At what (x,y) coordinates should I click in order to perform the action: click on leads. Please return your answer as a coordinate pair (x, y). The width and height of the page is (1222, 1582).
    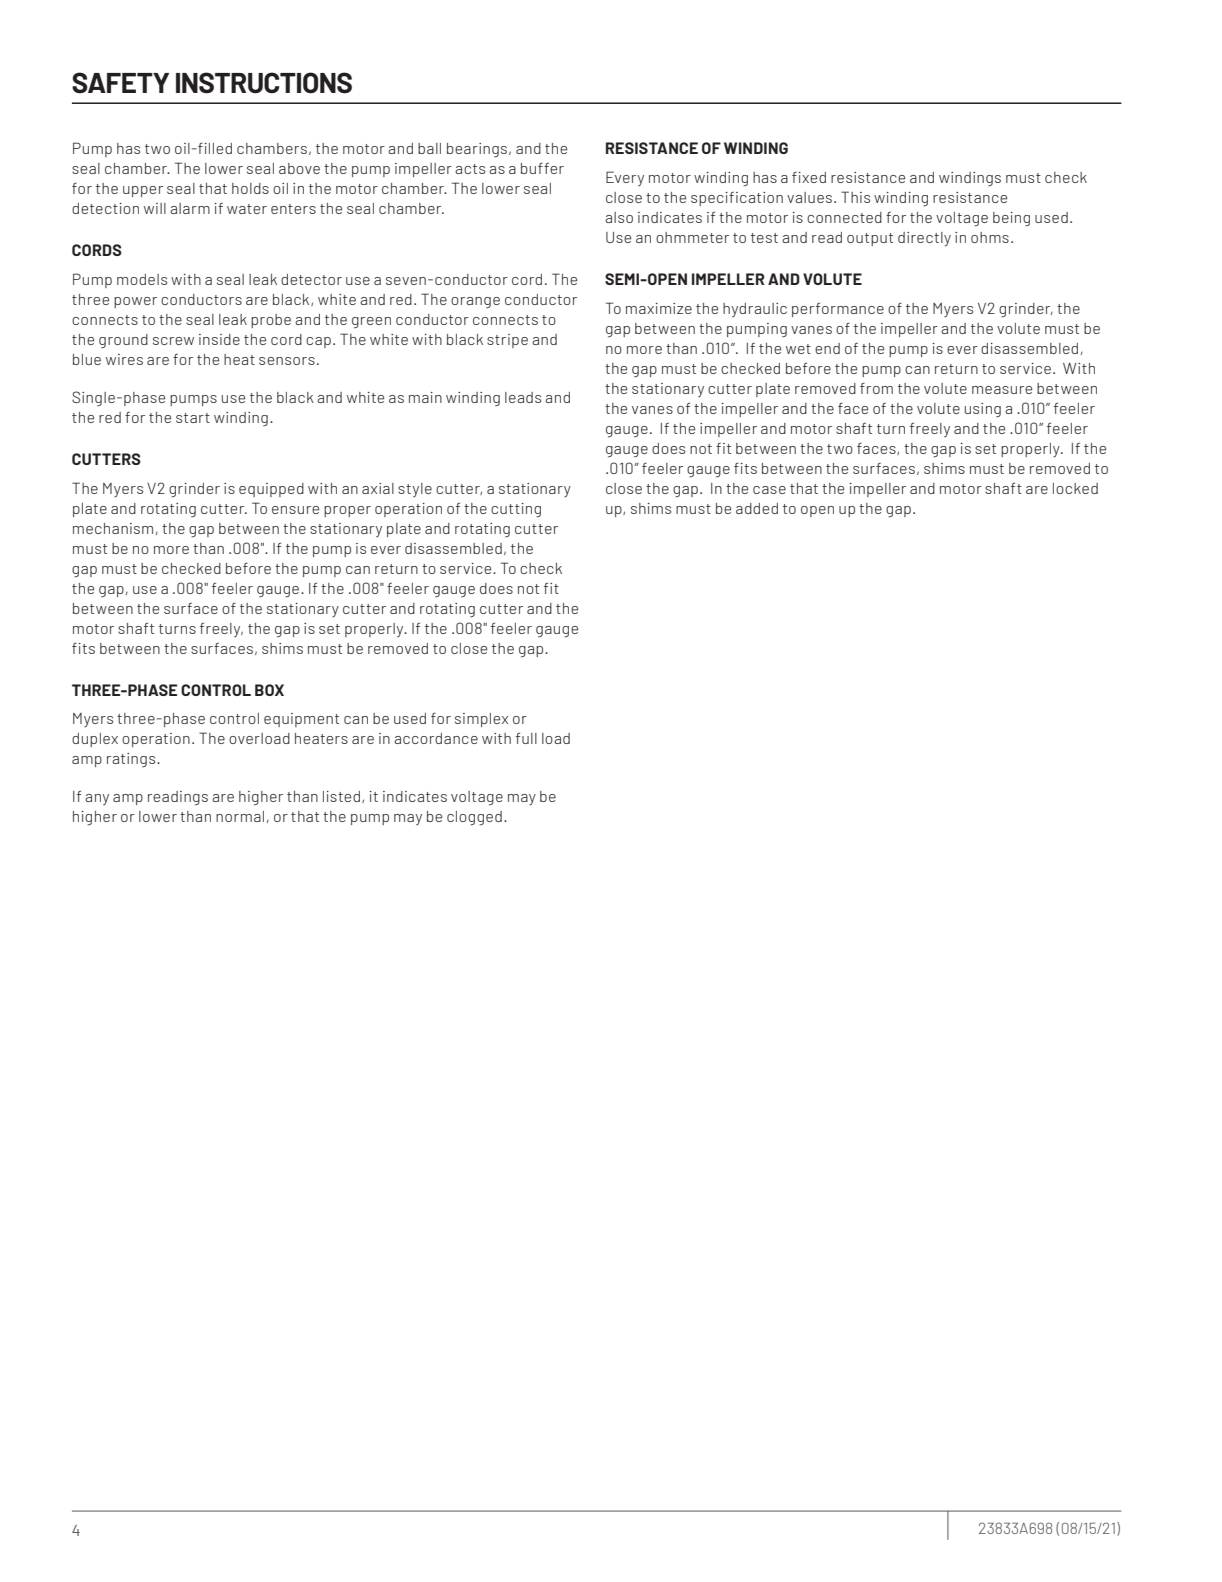
    Looking at the image, I should click on (523, 397).
